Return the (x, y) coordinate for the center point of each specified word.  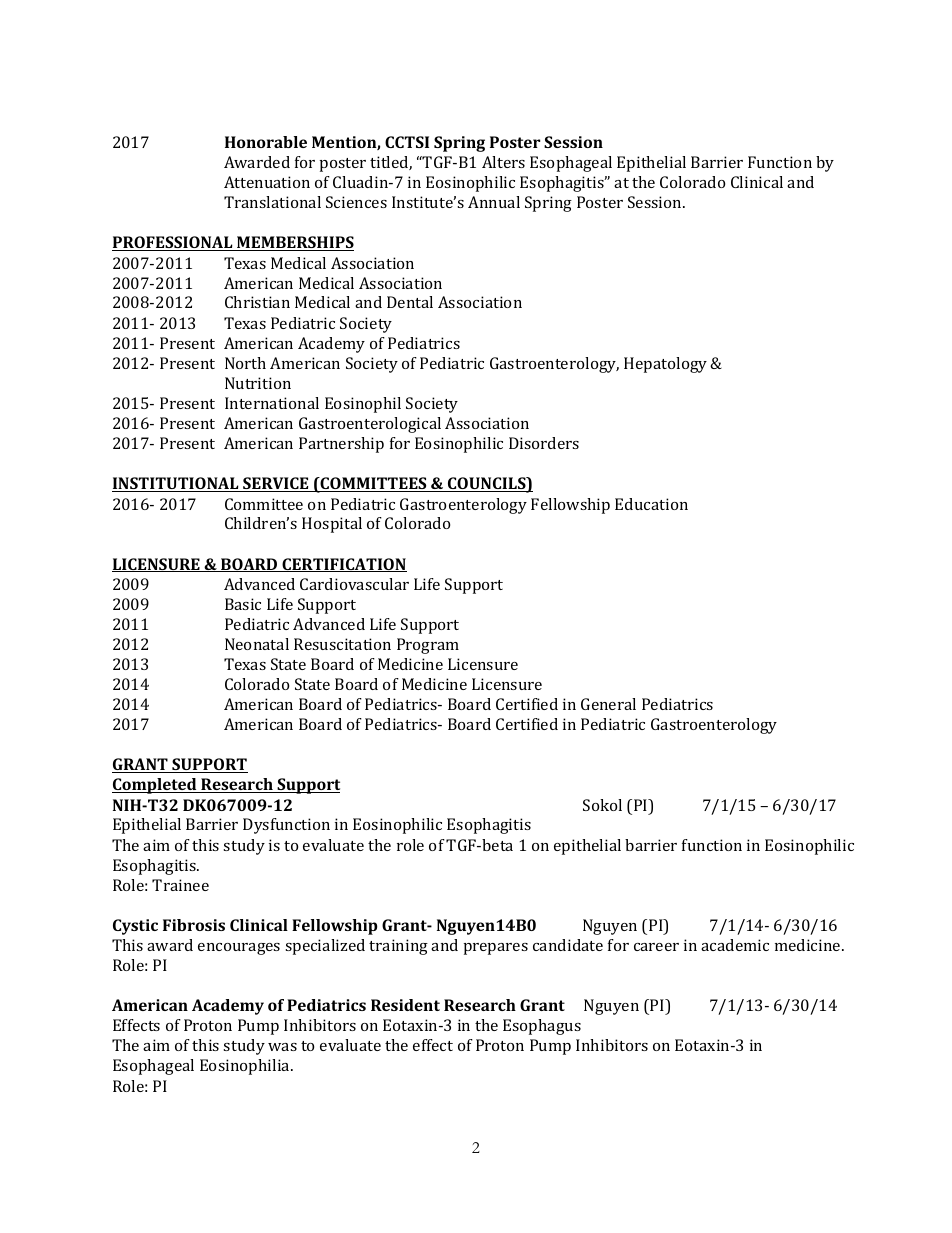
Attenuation (267, 182)
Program (428, 646)
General (608, 704)
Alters (503, 162)
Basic (243, 604)
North (245, 363)
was (282, 1047)
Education (651, 504)
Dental (410, 302)
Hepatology (665, 365)
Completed (155, 786)
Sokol (602, 805)
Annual (494, 202)
